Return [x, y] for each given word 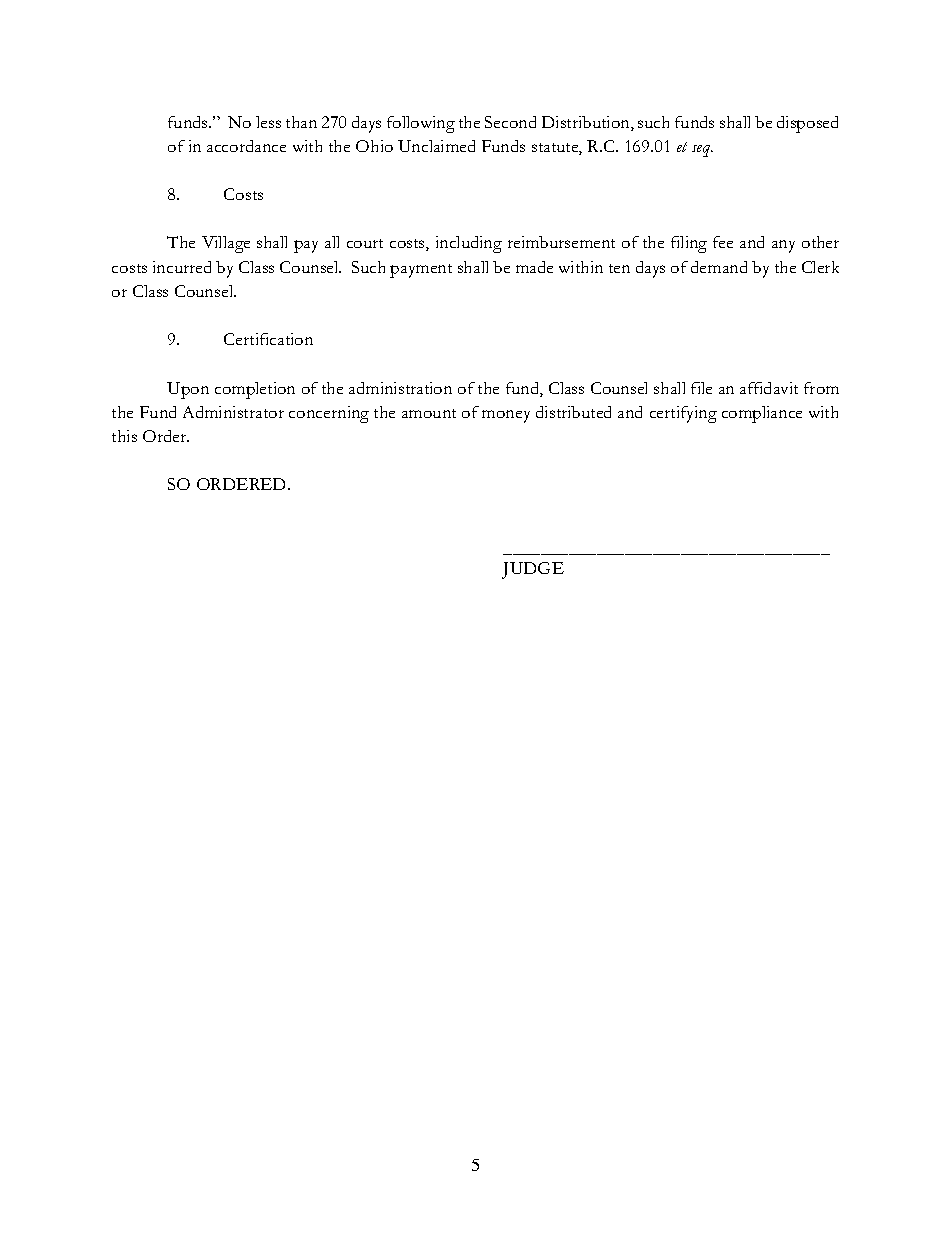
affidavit [769, 388]
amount [429, 413]
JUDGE [533, 570]
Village [226, 244]
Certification [268, 339]
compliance [762, 414]
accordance [246, 146]
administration [400, 388]
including [469, 244]
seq [702, 151]
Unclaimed [436, 146]
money [506, 416]
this [124, 436]
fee [723, 242]
